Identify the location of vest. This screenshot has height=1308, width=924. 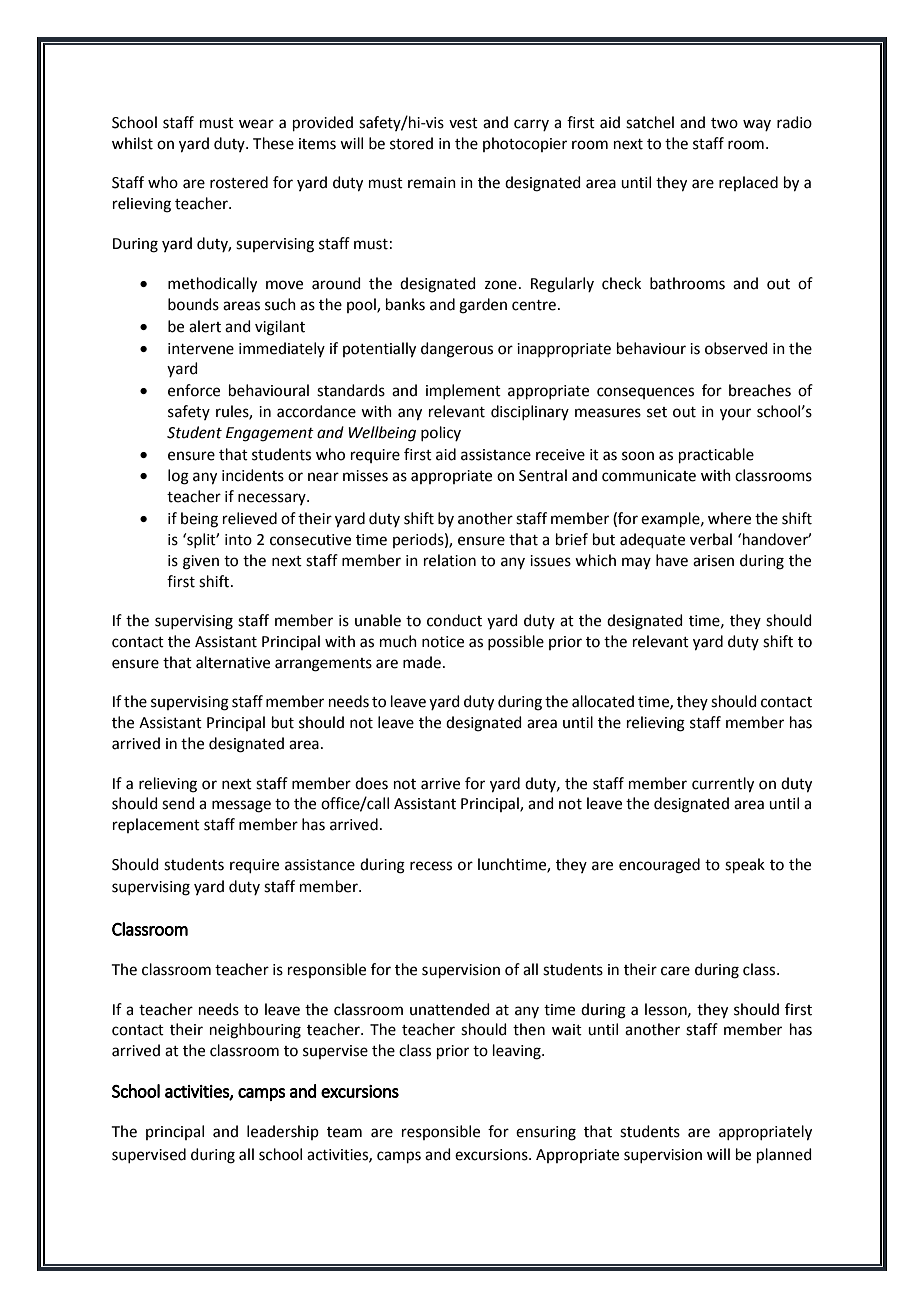
(463, 123).
